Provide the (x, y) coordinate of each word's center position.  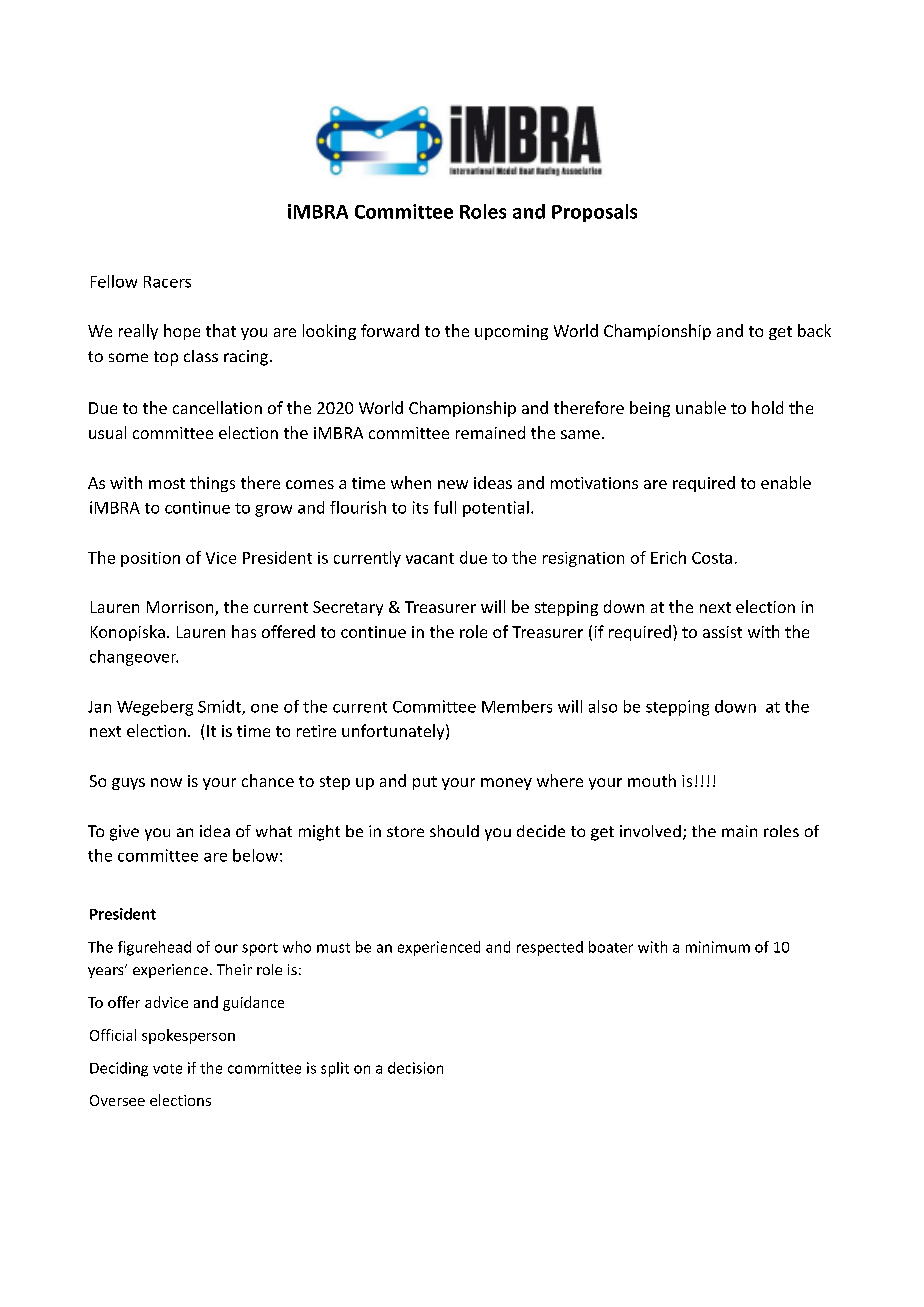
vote (167, 1069)
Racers (167, 282)
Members (517, 706)
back (814, 330)
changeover (134, 658)
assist (722, 632)
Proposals (594, 213)
